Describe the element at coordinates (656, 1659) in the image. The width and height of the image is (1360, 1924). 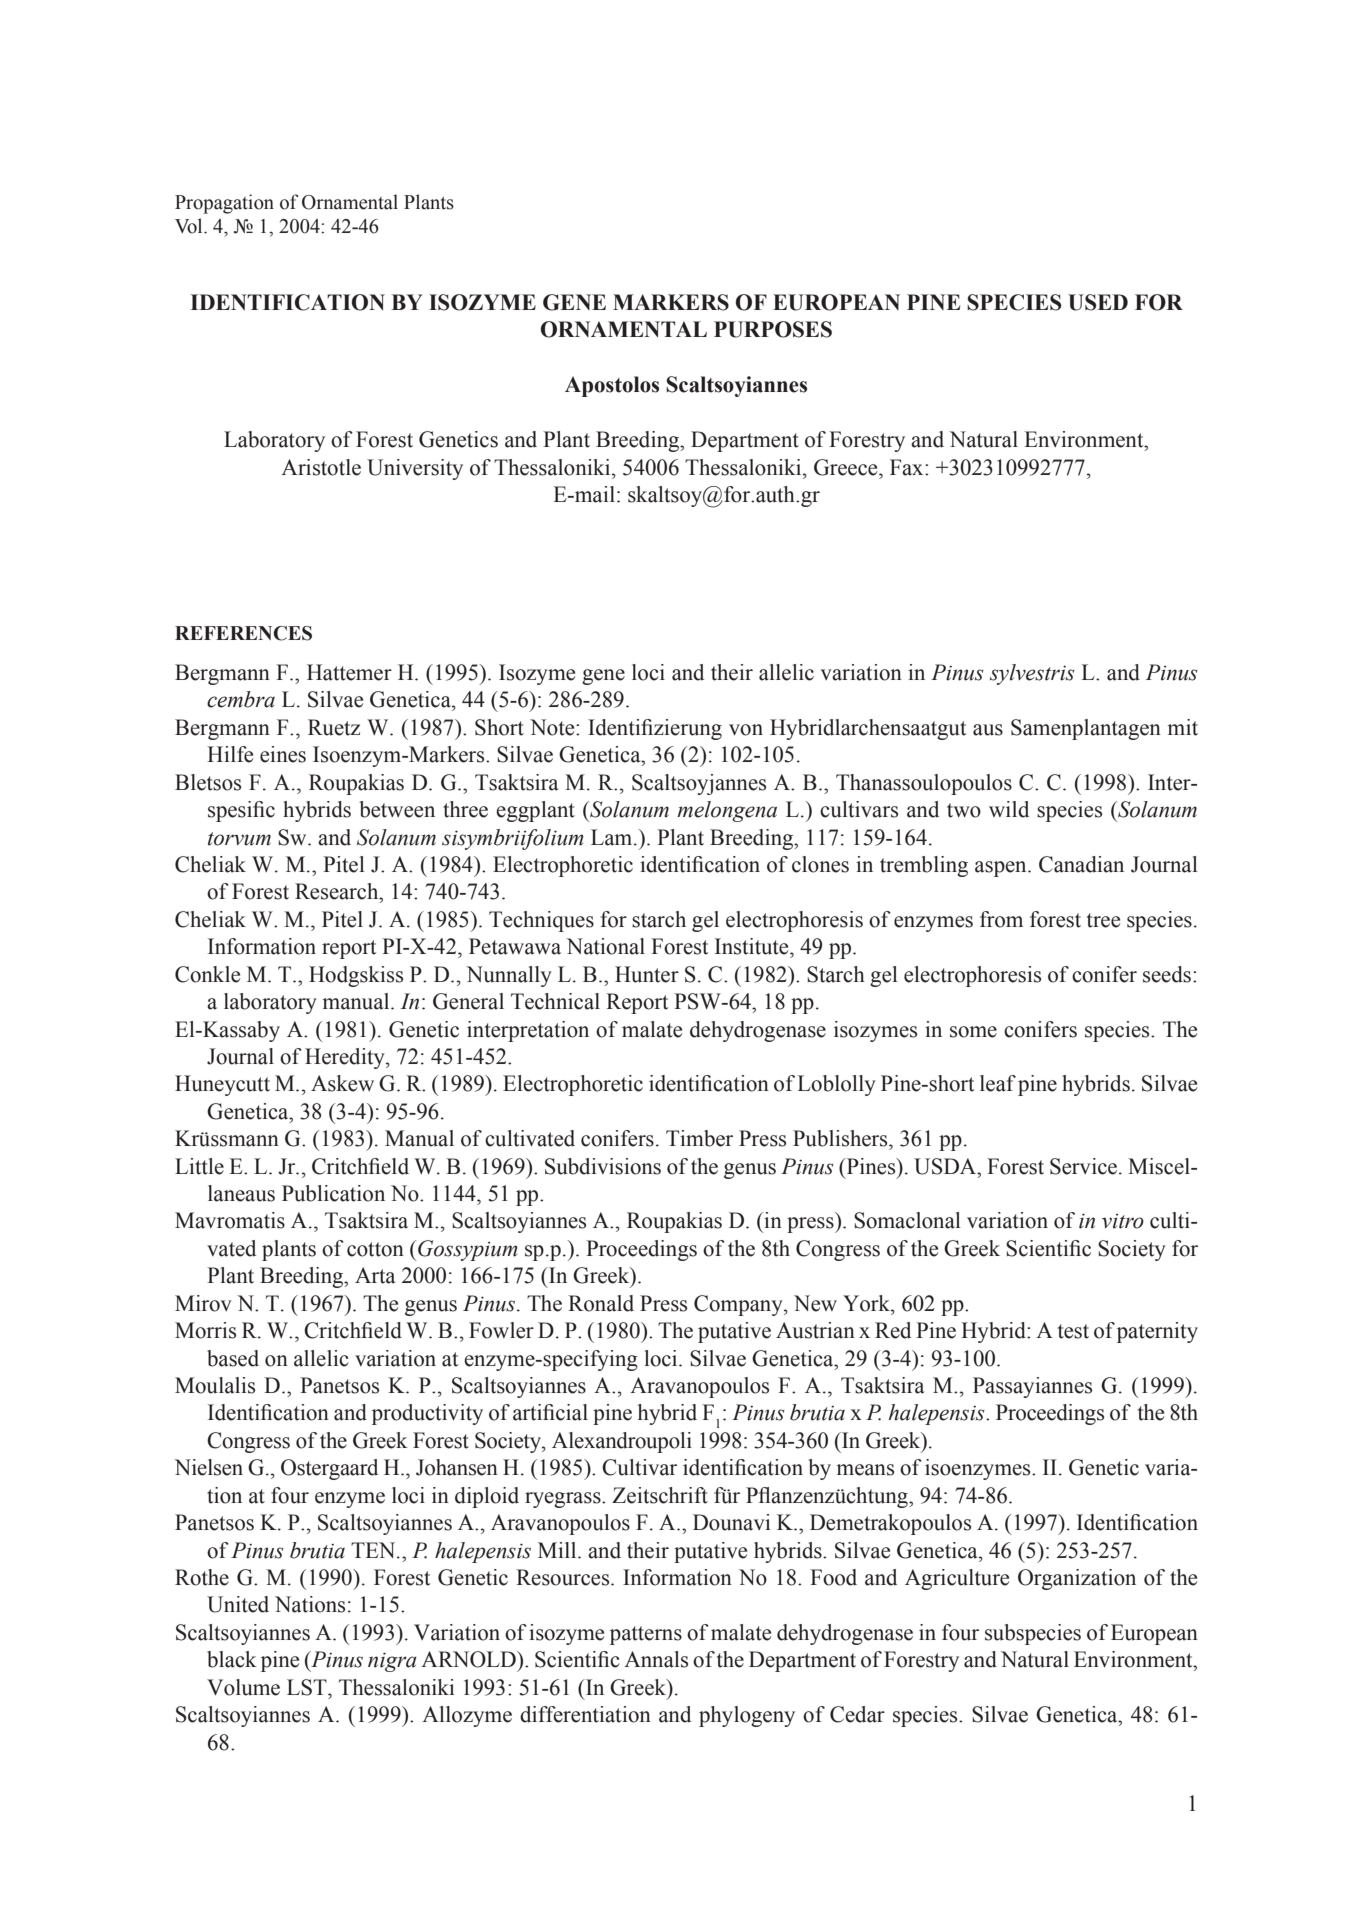
I see `Annals` at that location.
